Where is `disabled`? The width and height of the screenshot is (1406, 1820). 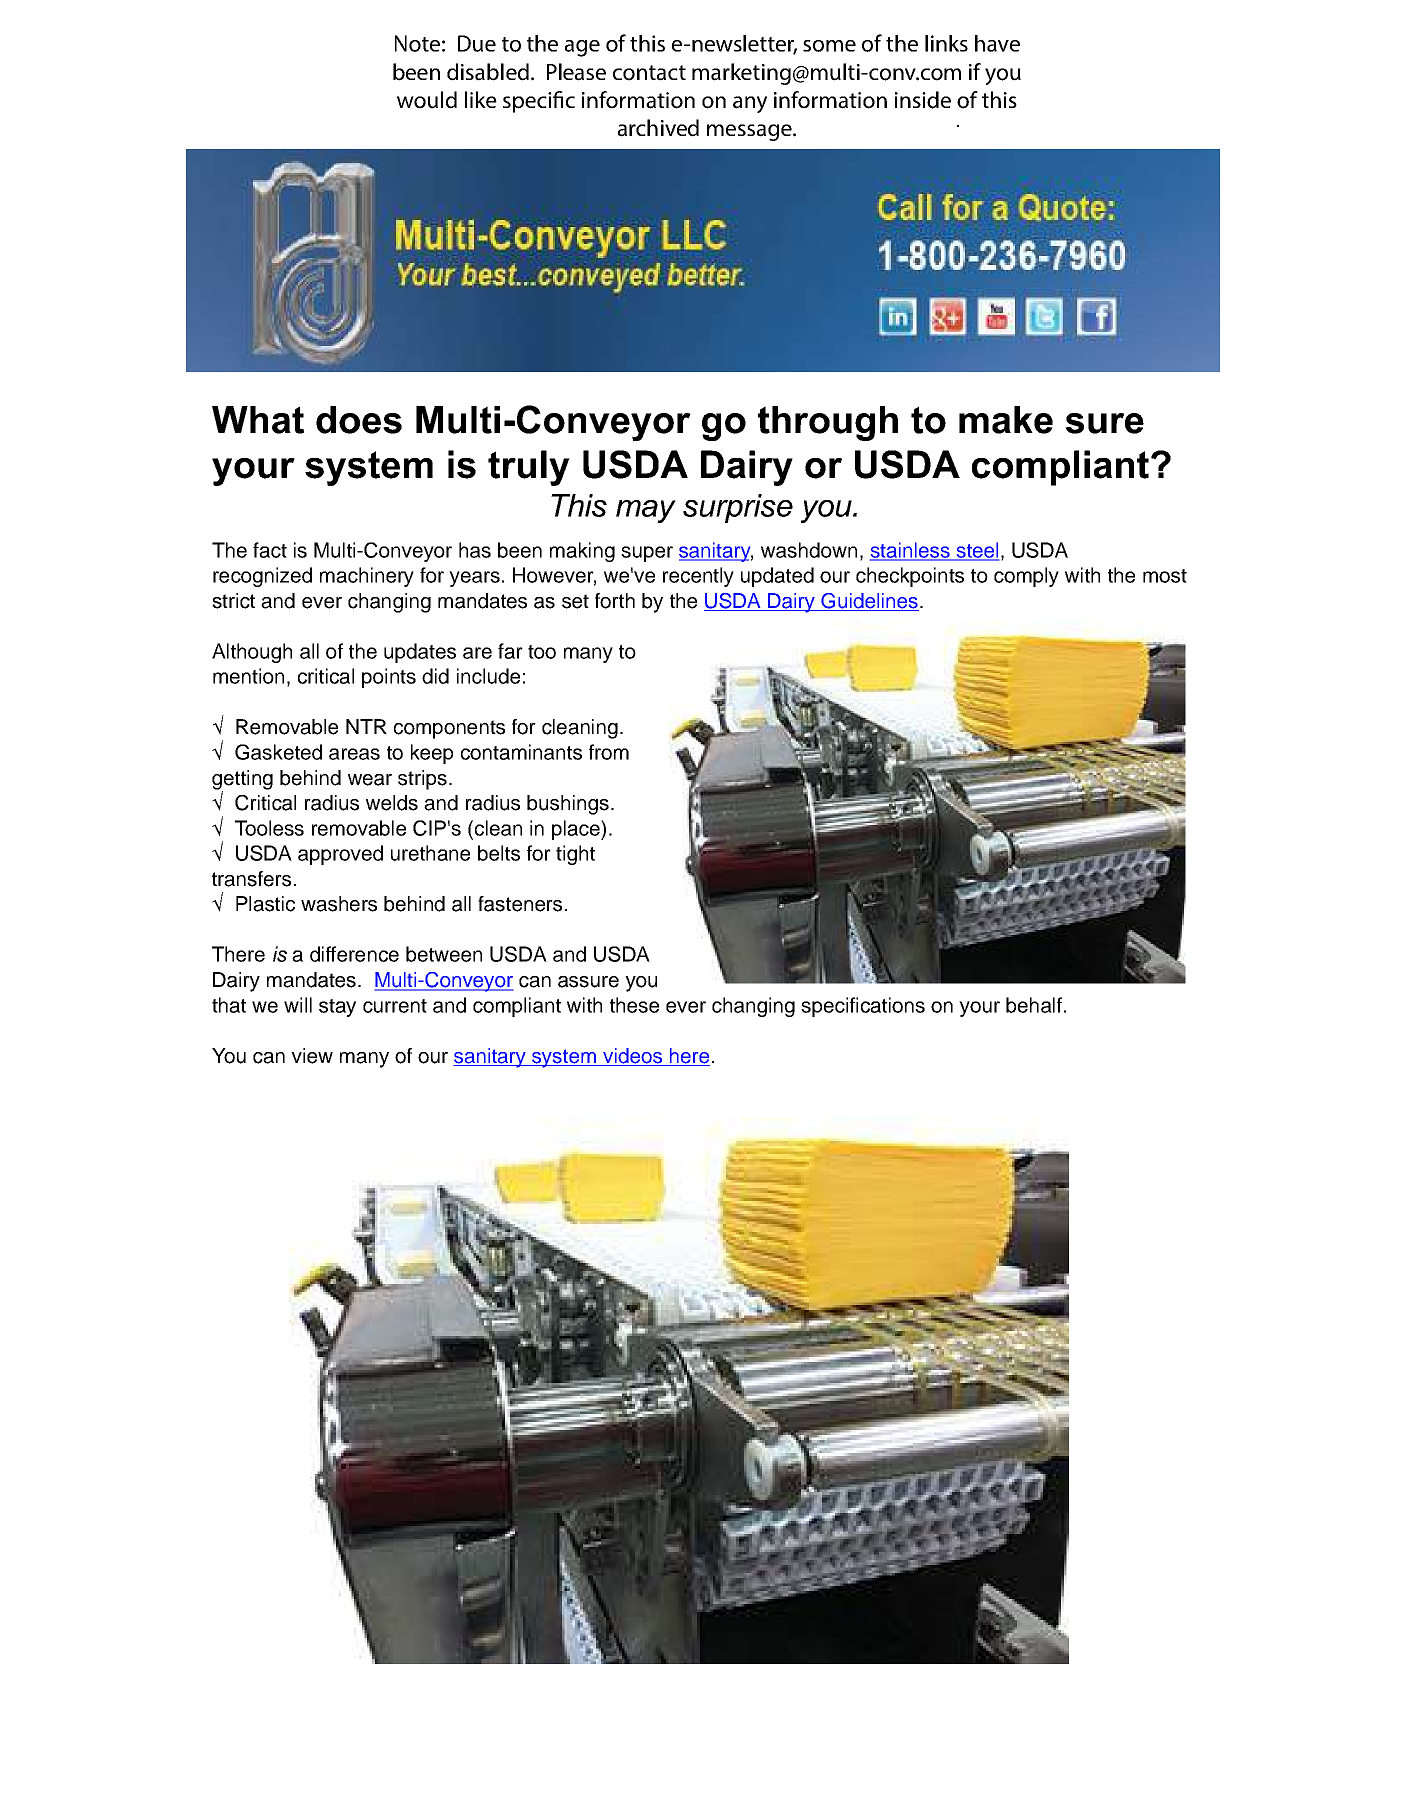
disabled is located at coordinates (488, 72).
